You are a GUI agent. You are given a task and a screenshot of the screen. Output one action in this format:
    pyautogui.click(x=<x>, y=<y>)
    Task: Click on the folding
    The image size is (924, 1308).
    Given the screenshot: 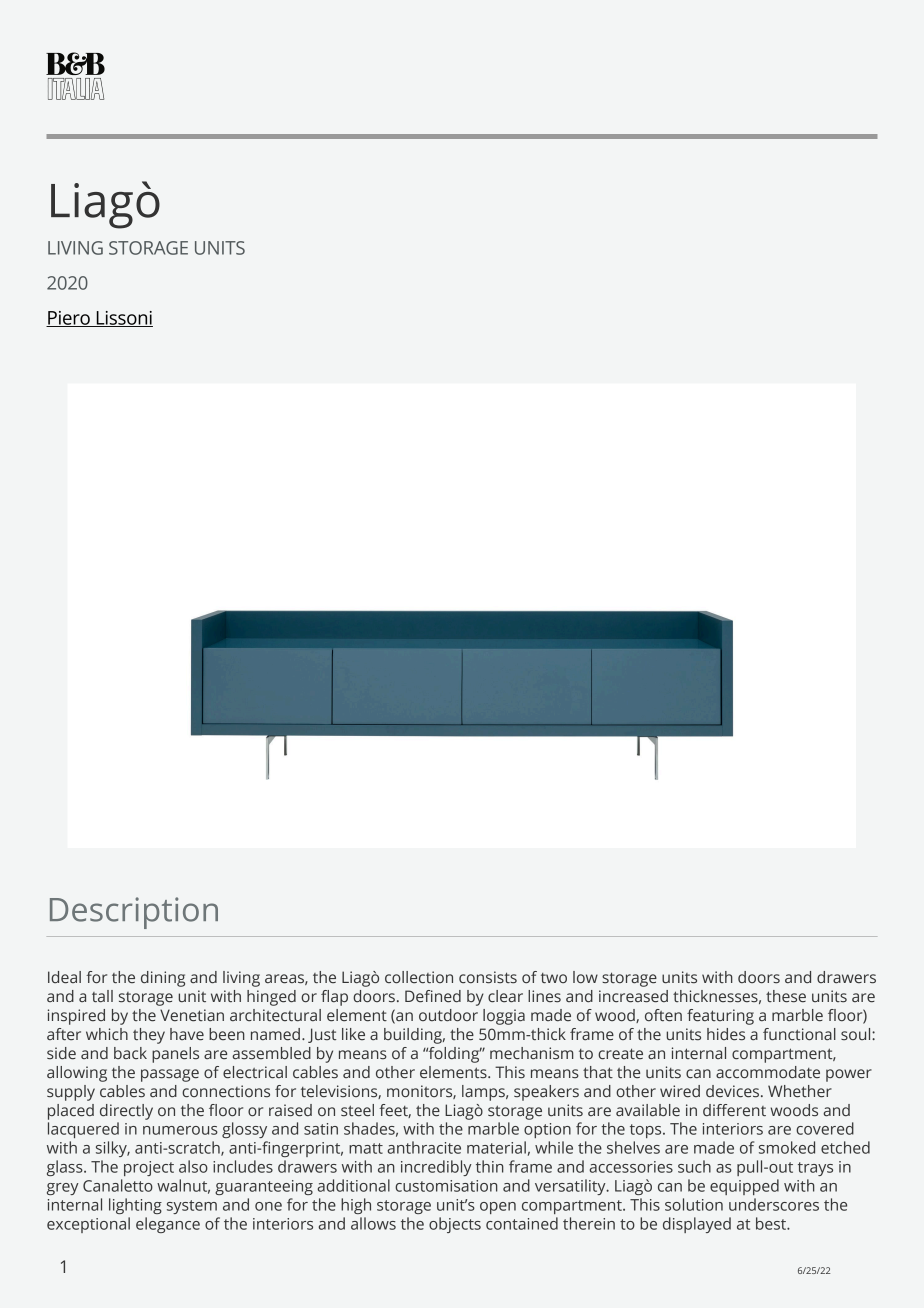 What is the action you would take?
    pyautogui.click(x=454, y=1055)
